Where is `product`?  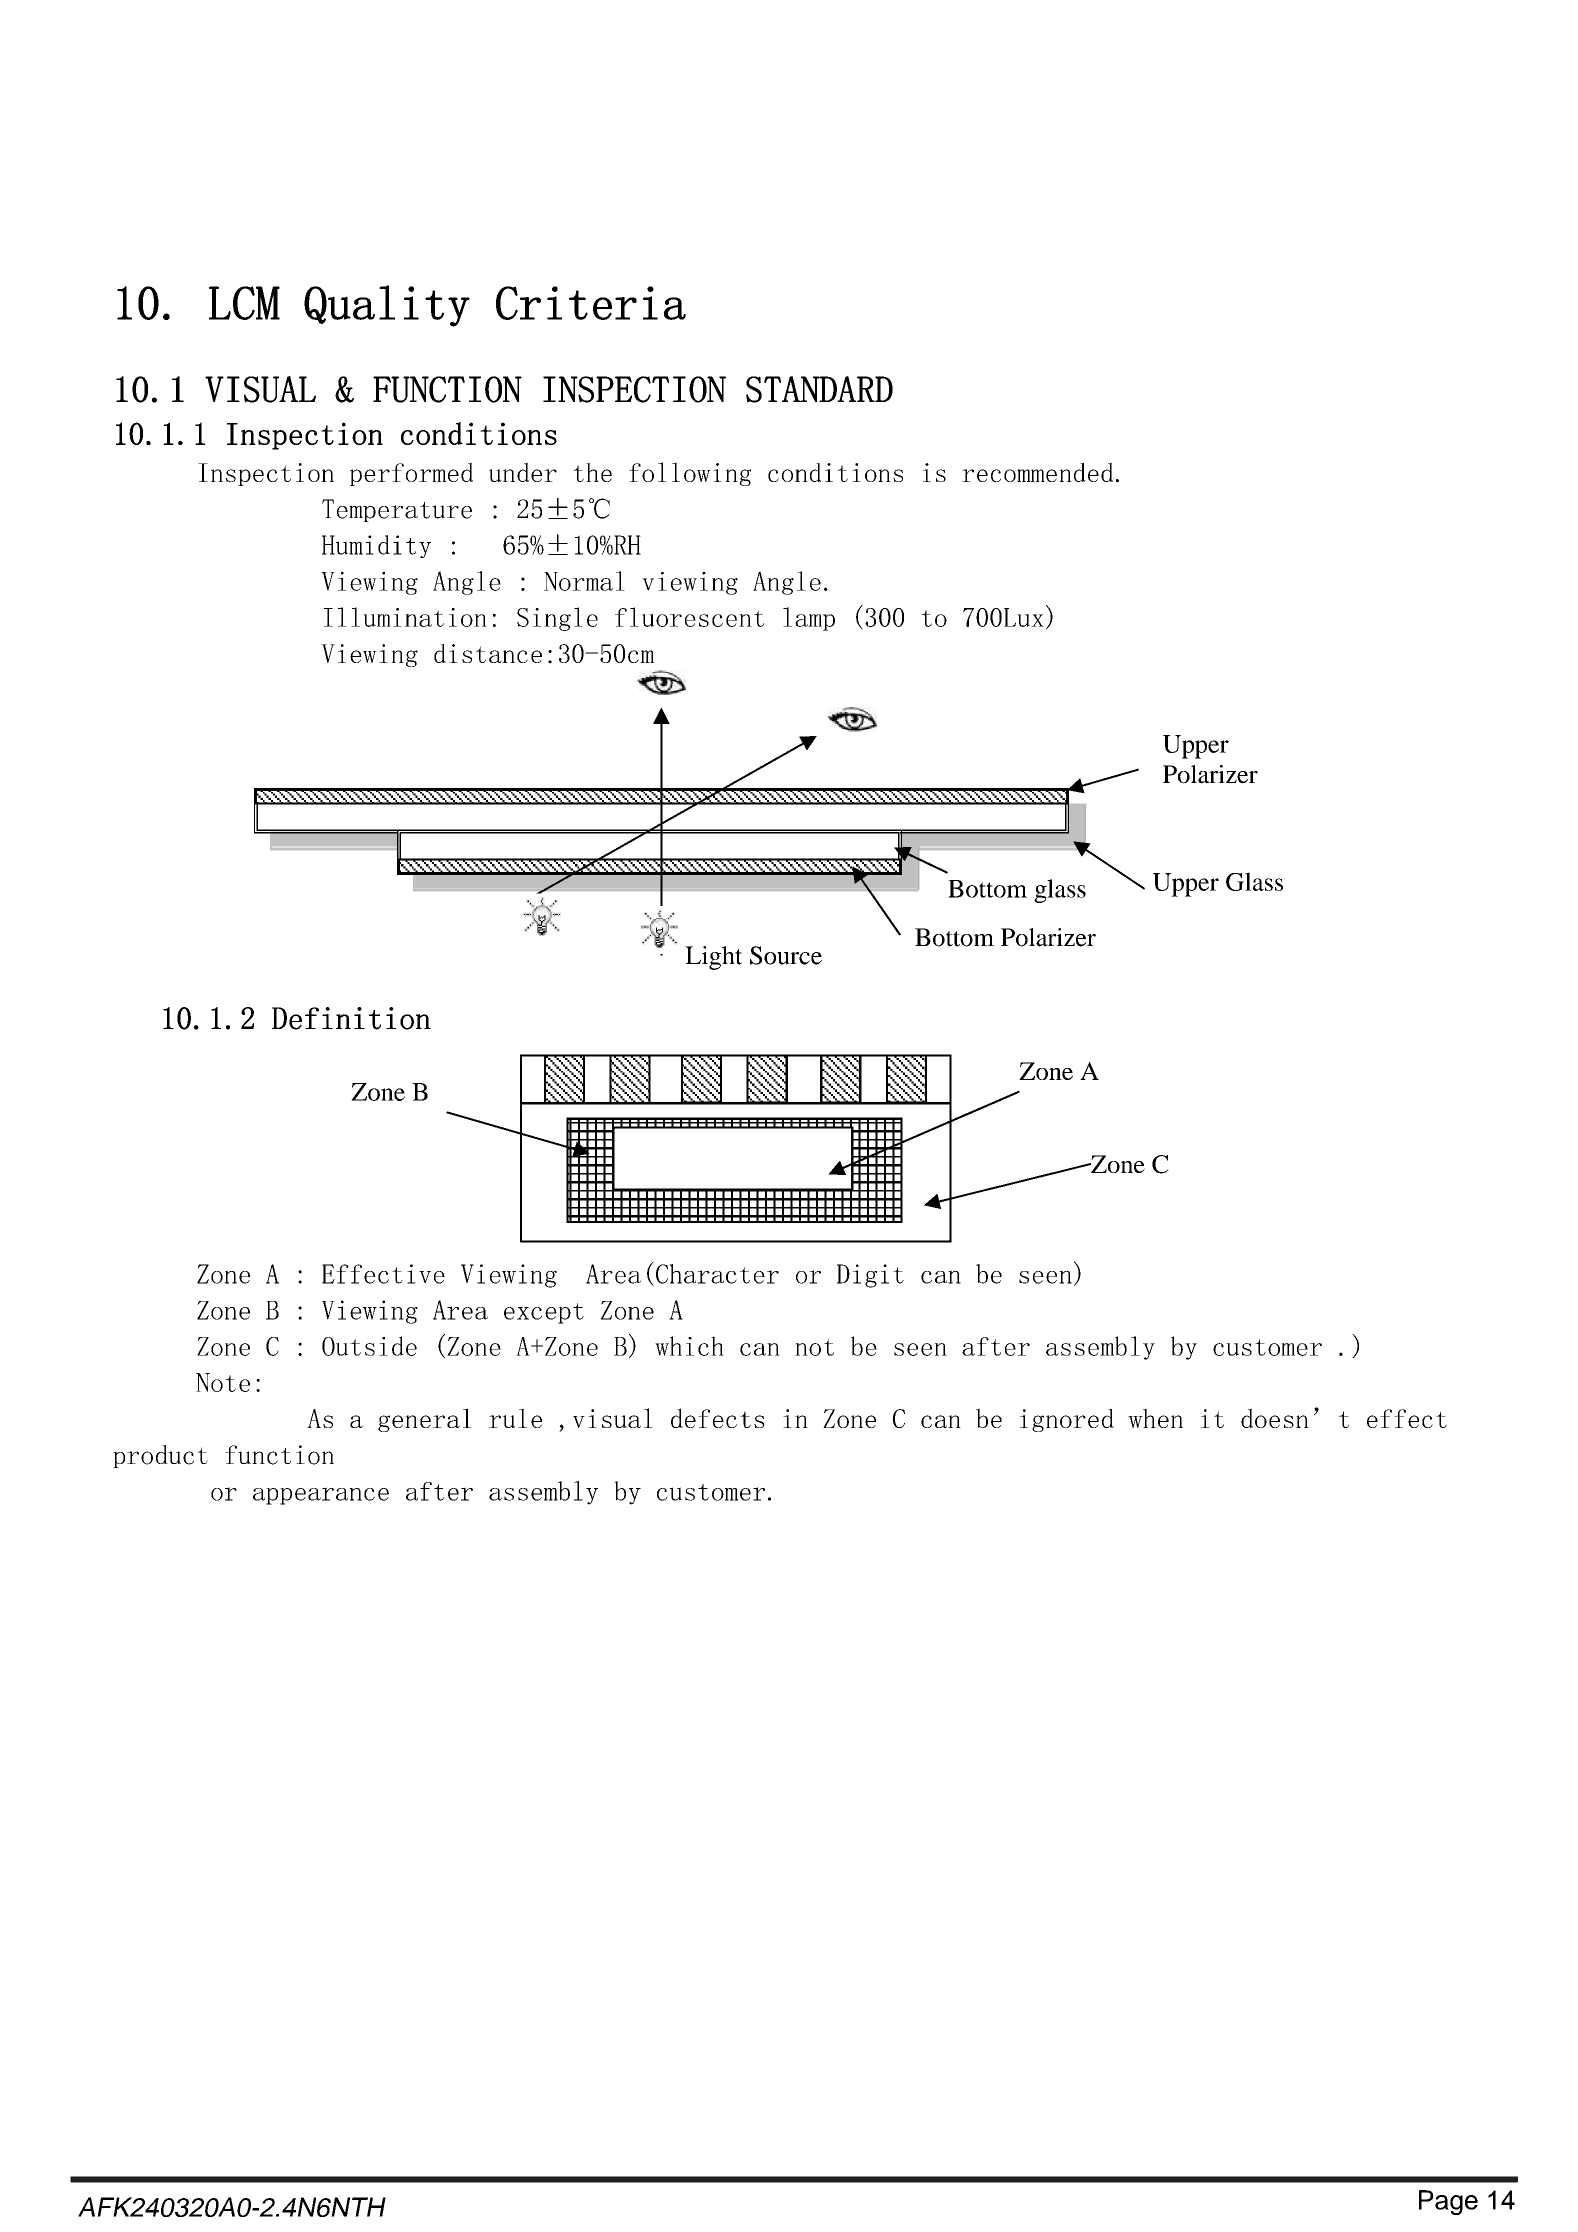 product is located at coordinates (160, 1456).
